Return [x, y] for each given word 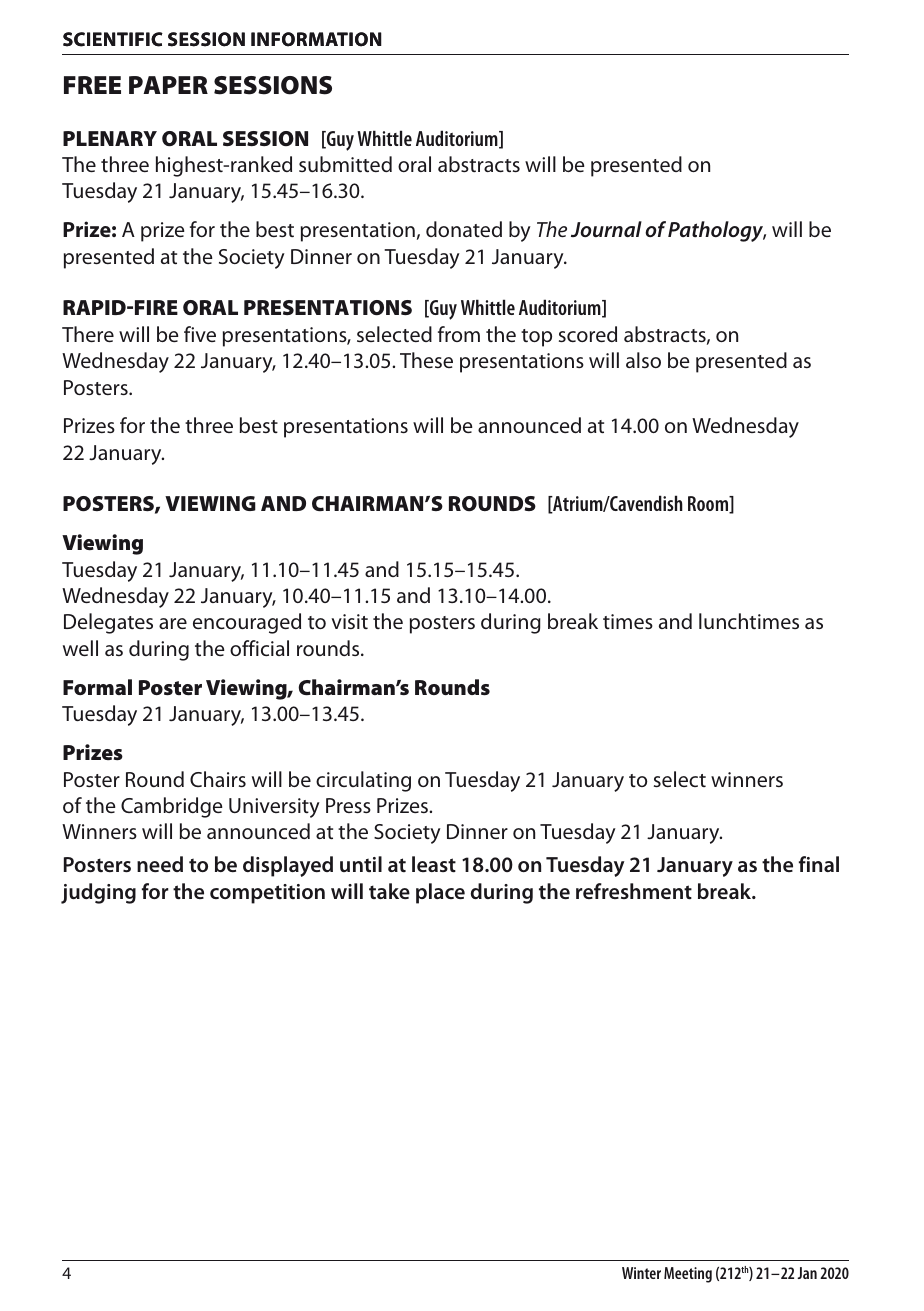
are [173, 623]
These [426, 360]
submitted [345, 164]
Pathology [717, 231]
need [160, 864]
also [643, 360]
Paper [168, 85]
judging [98, 893]
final [819, 864]
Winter [641, 1273]
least [434, 864]
